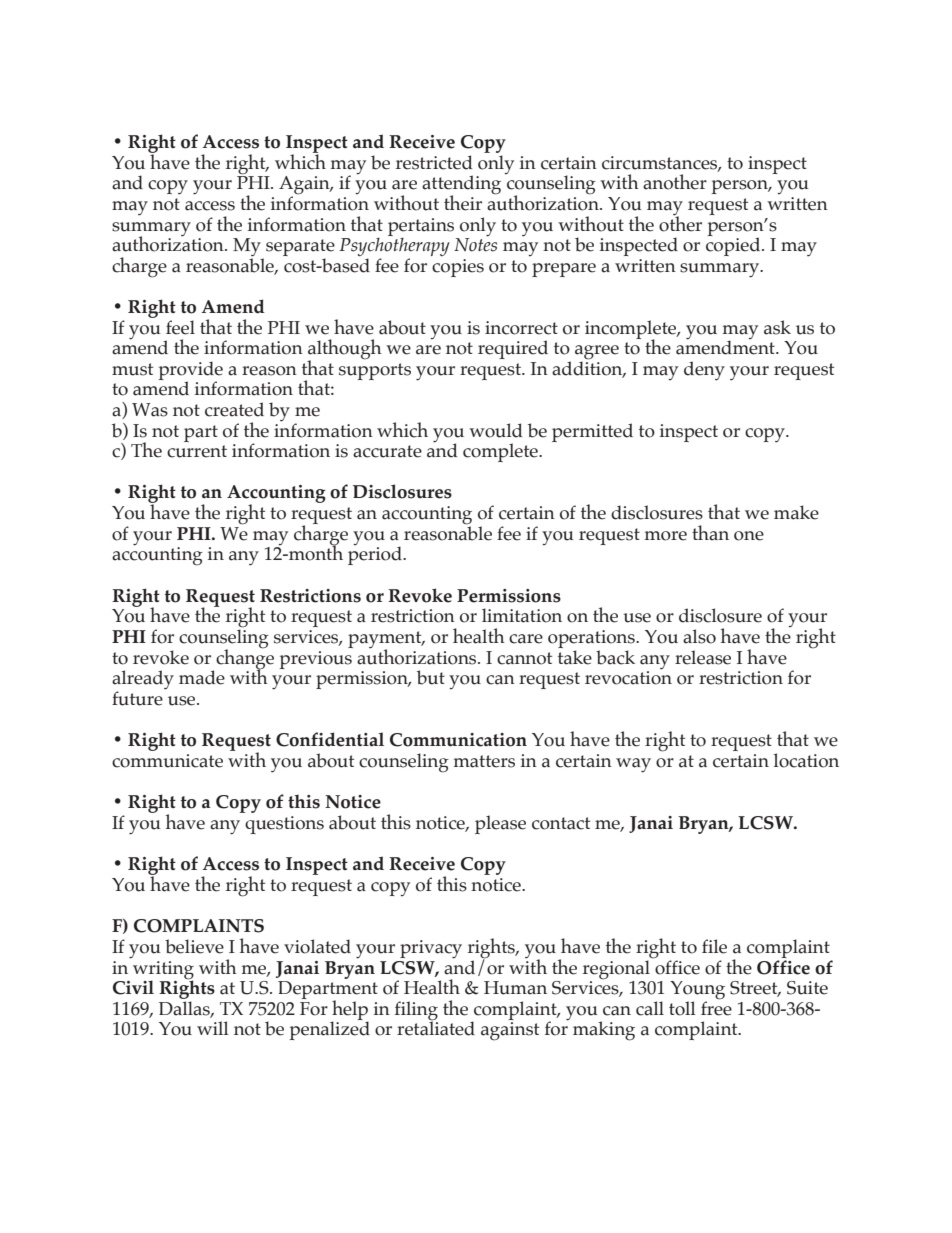  I want to click on copied, so click(734, 245).
